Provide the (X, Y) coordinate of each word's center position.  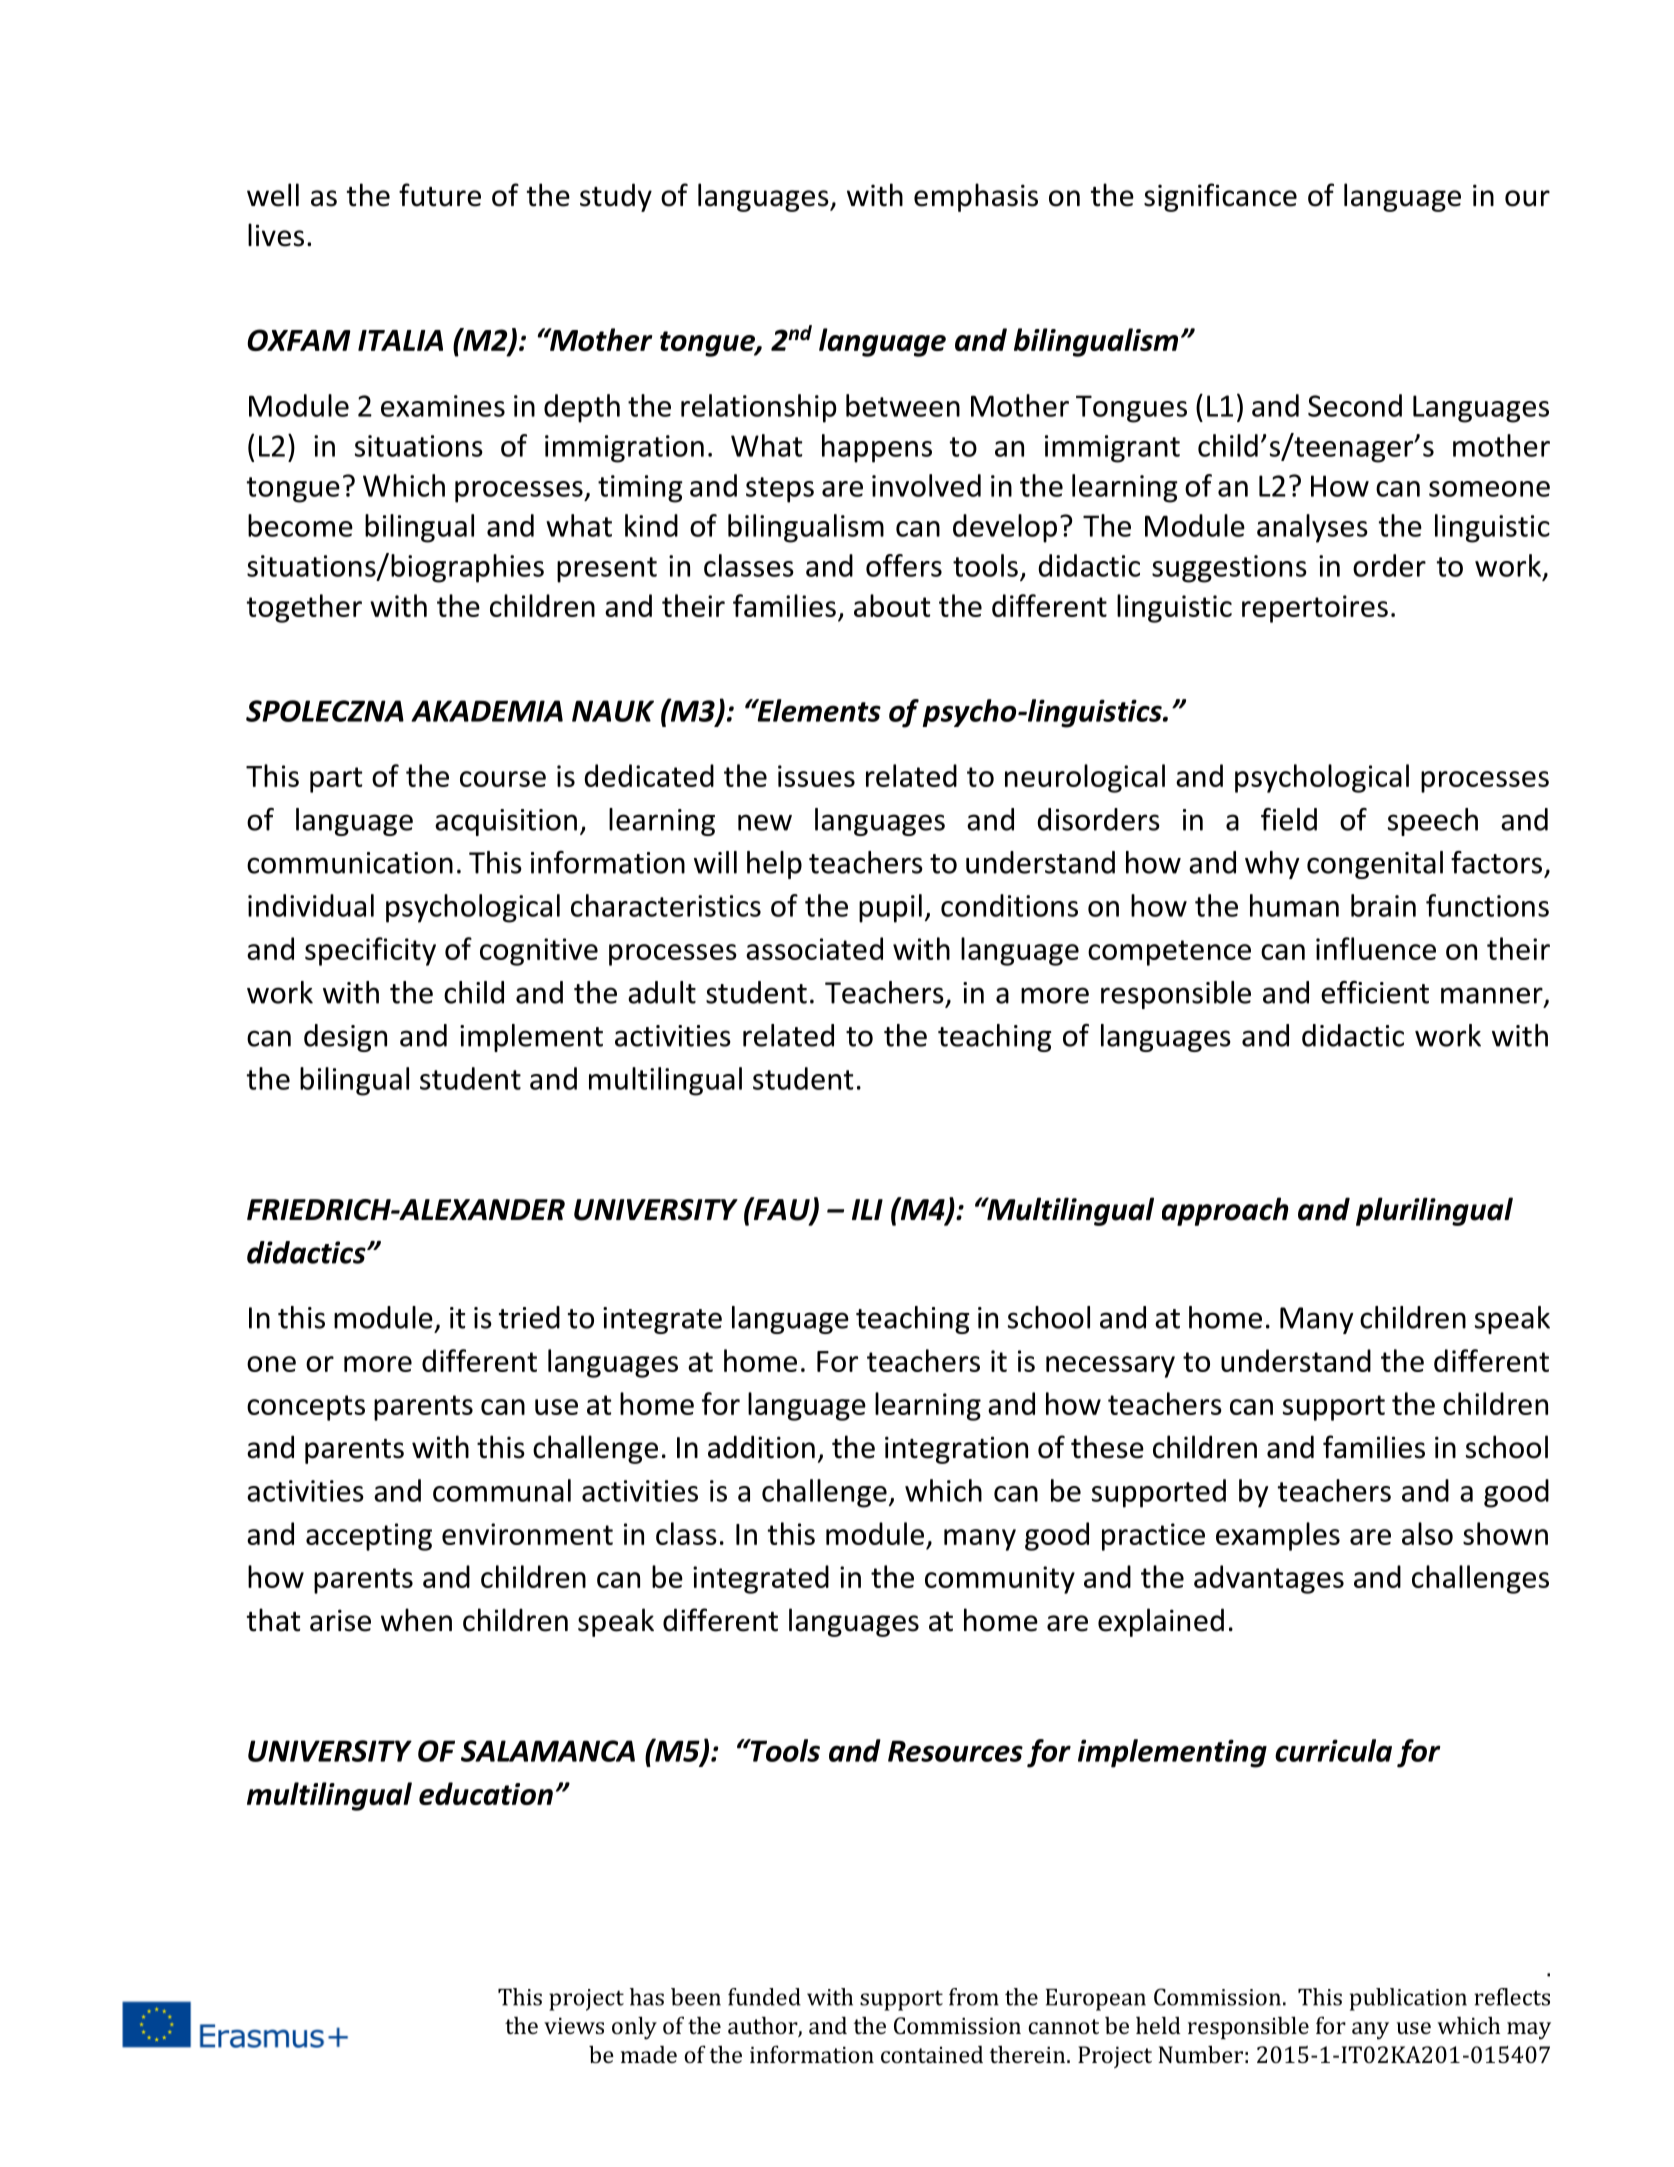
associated (814, 948)
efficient (1375, 992)
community (1000, 1580)
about (892, 605)
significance (1220, 197)
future (440, 195)
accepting (369, 1537)
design (345, 1038)
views (574, 2025)
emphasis (976, 197)
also (1427, 1533)
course (503, 779)
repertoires (1315, 609)
